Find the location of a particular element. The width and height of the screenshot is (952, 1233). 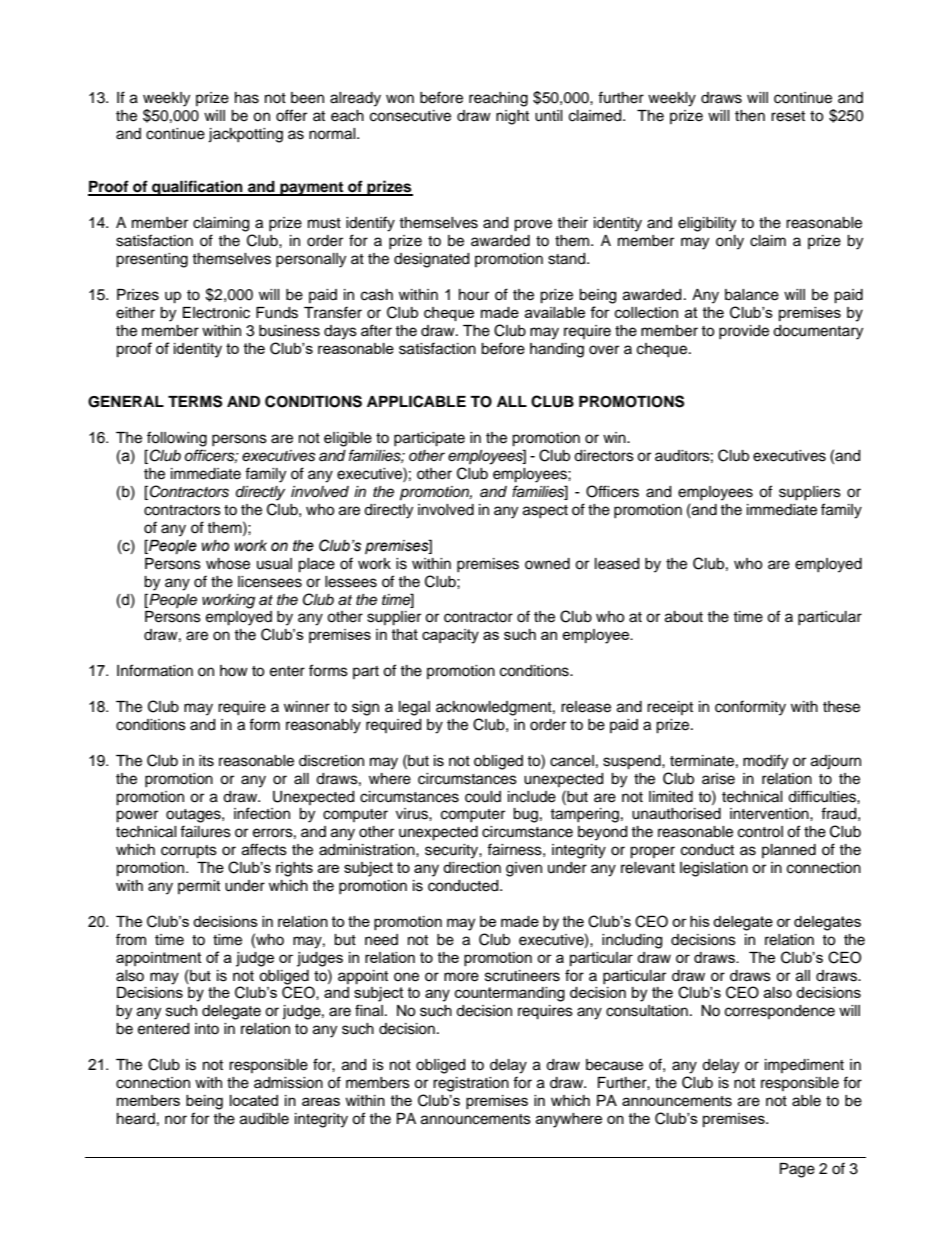

then is located at coordinates (750, 116).
